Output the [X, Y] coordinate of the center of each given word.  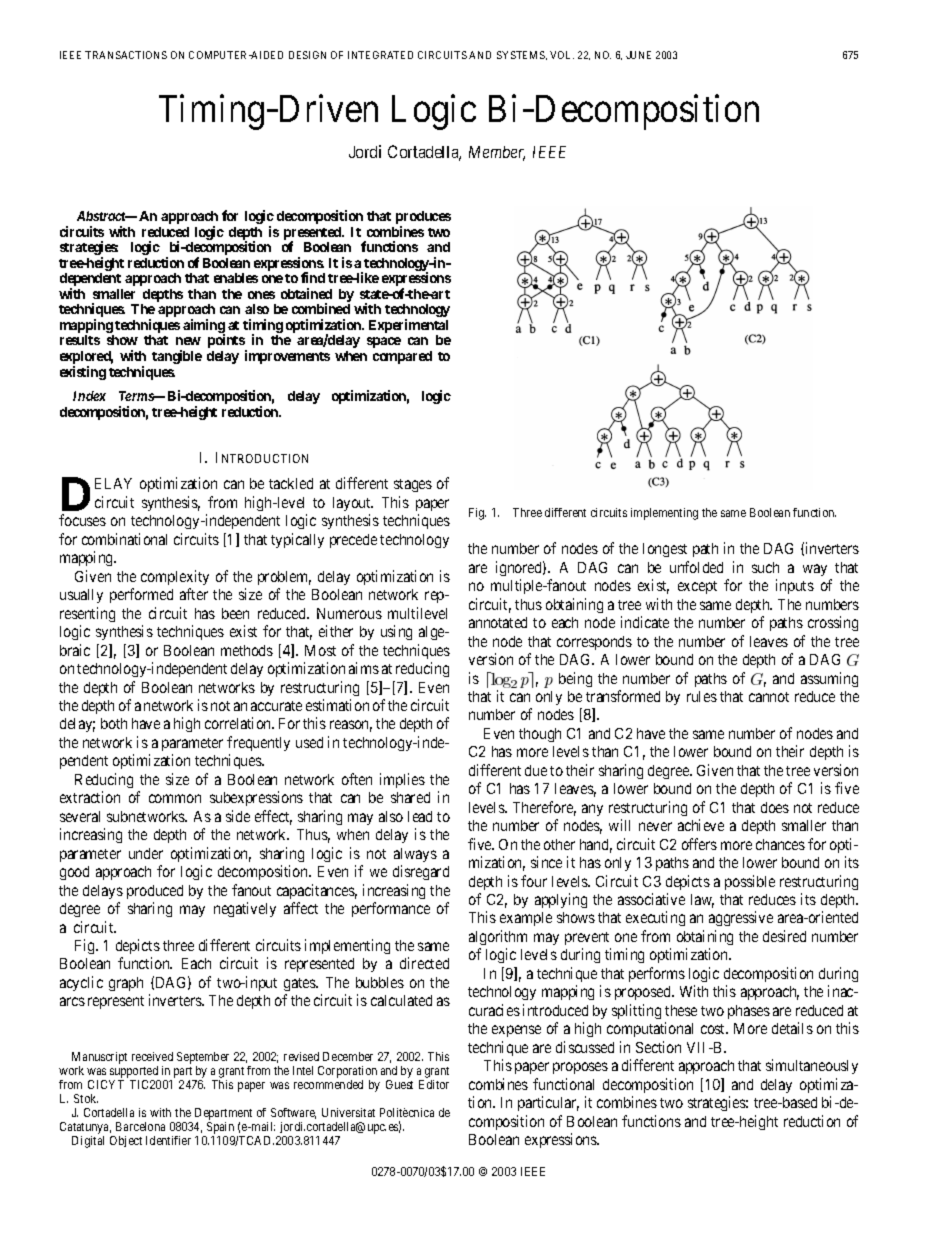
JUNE [638, 55]
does [775, 807]
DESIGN [307, 55]
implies [402, 780]
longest [665, 550]
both [114, 723]
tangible [177, 357]
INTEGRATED [380, 55]
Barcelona [140, 1126]
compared [402, 357]
